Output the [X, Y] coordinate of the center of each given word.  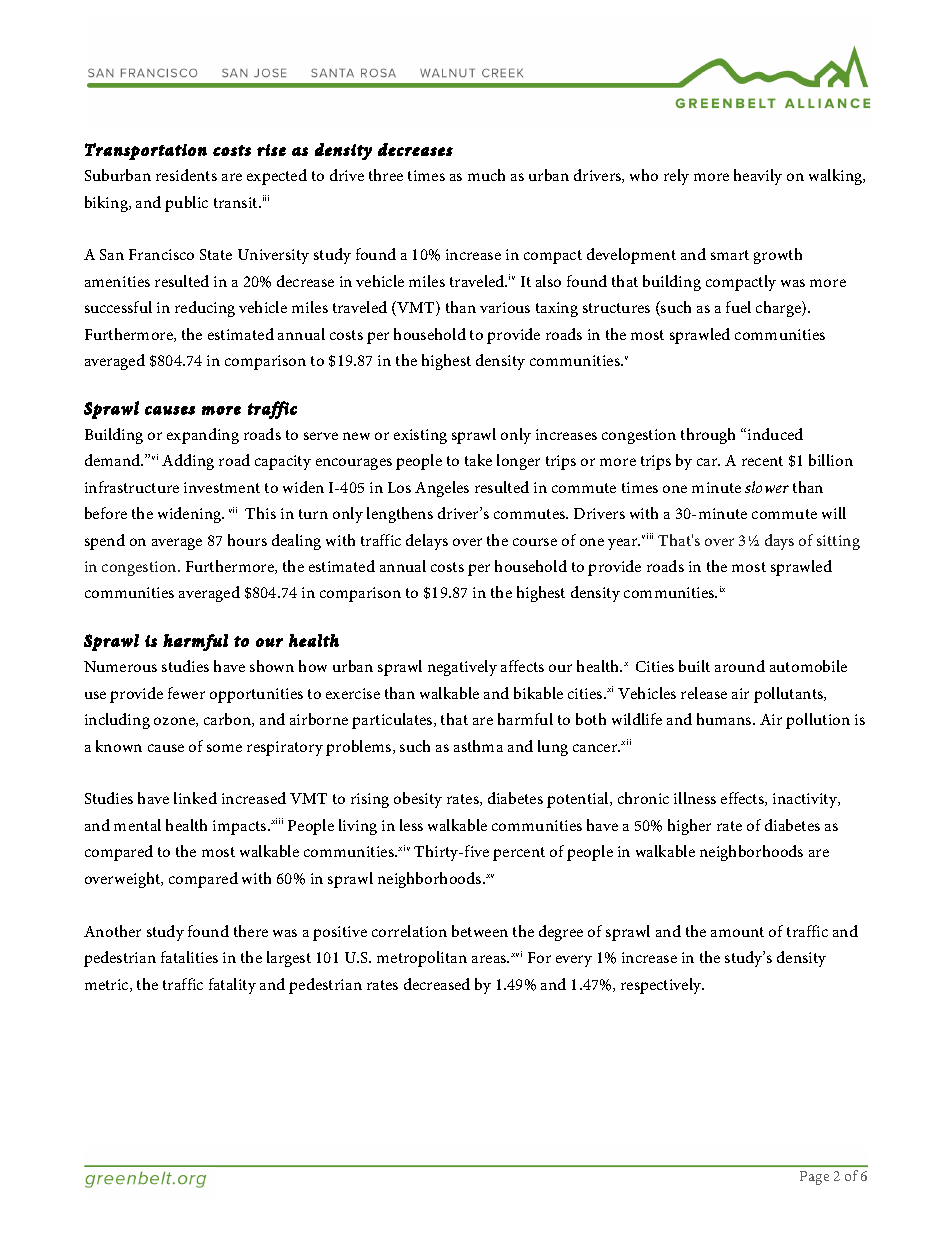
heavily [758, 177]
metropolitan [422, 959]
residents [186, 175]
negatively [462, 668]
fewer [186, 693]
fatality [232, 986]
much [486, 175]
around [740, 666]
